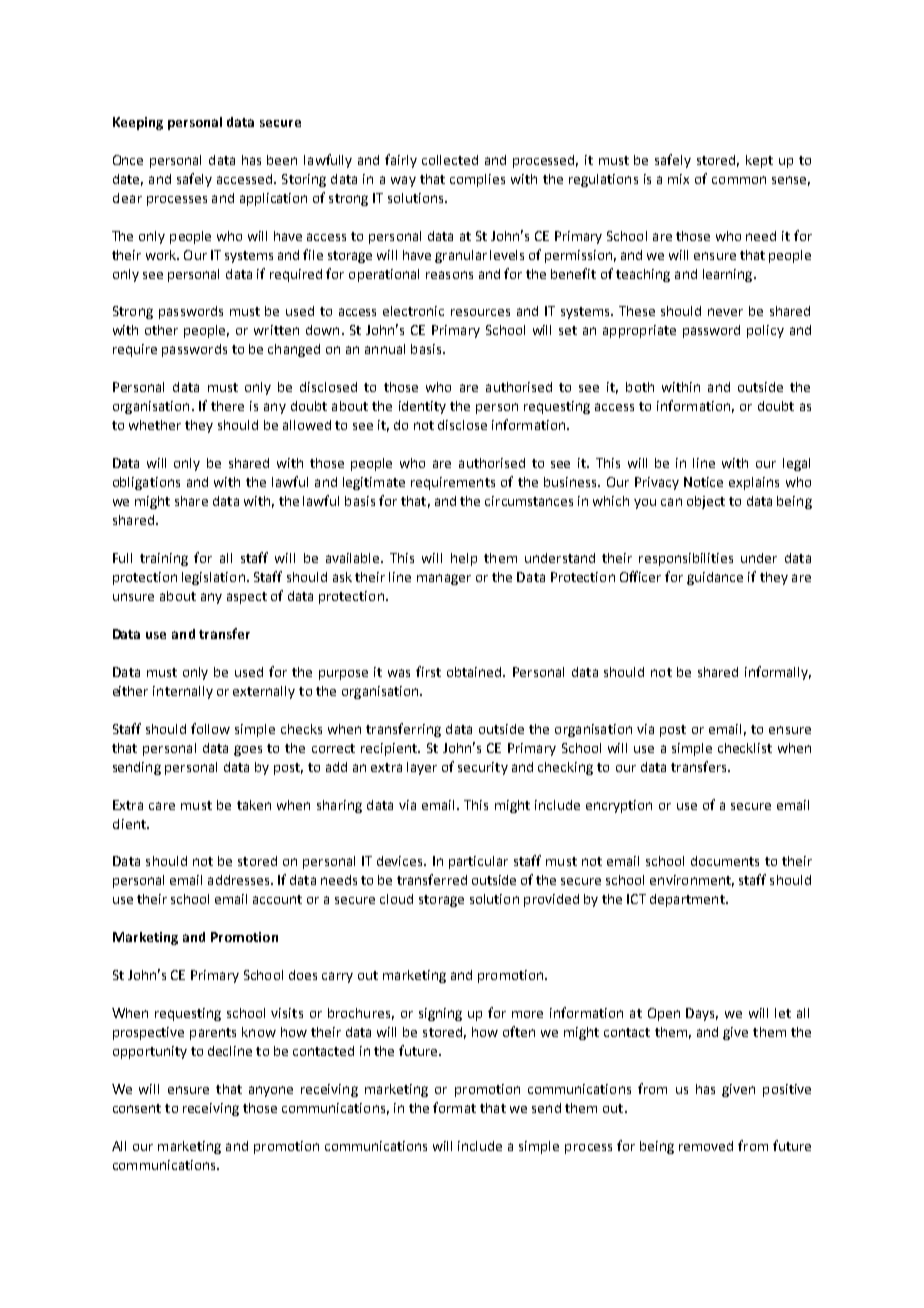  Describe the element at coordinates (162, 806) in the document. I see `care` at that location.
